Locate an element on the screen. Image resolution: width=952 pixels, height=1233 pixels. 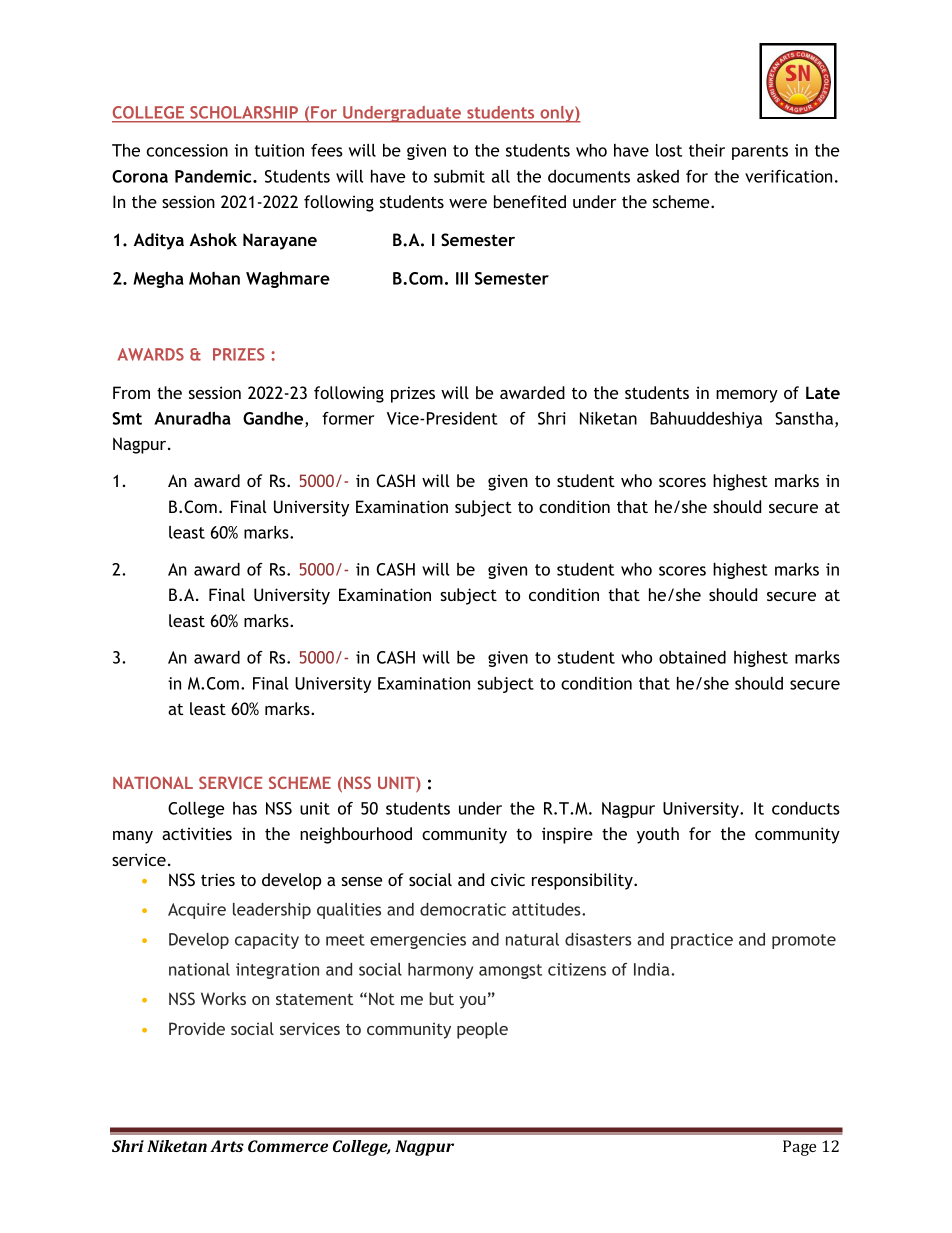
tries is located at coordinates (218, 879).
